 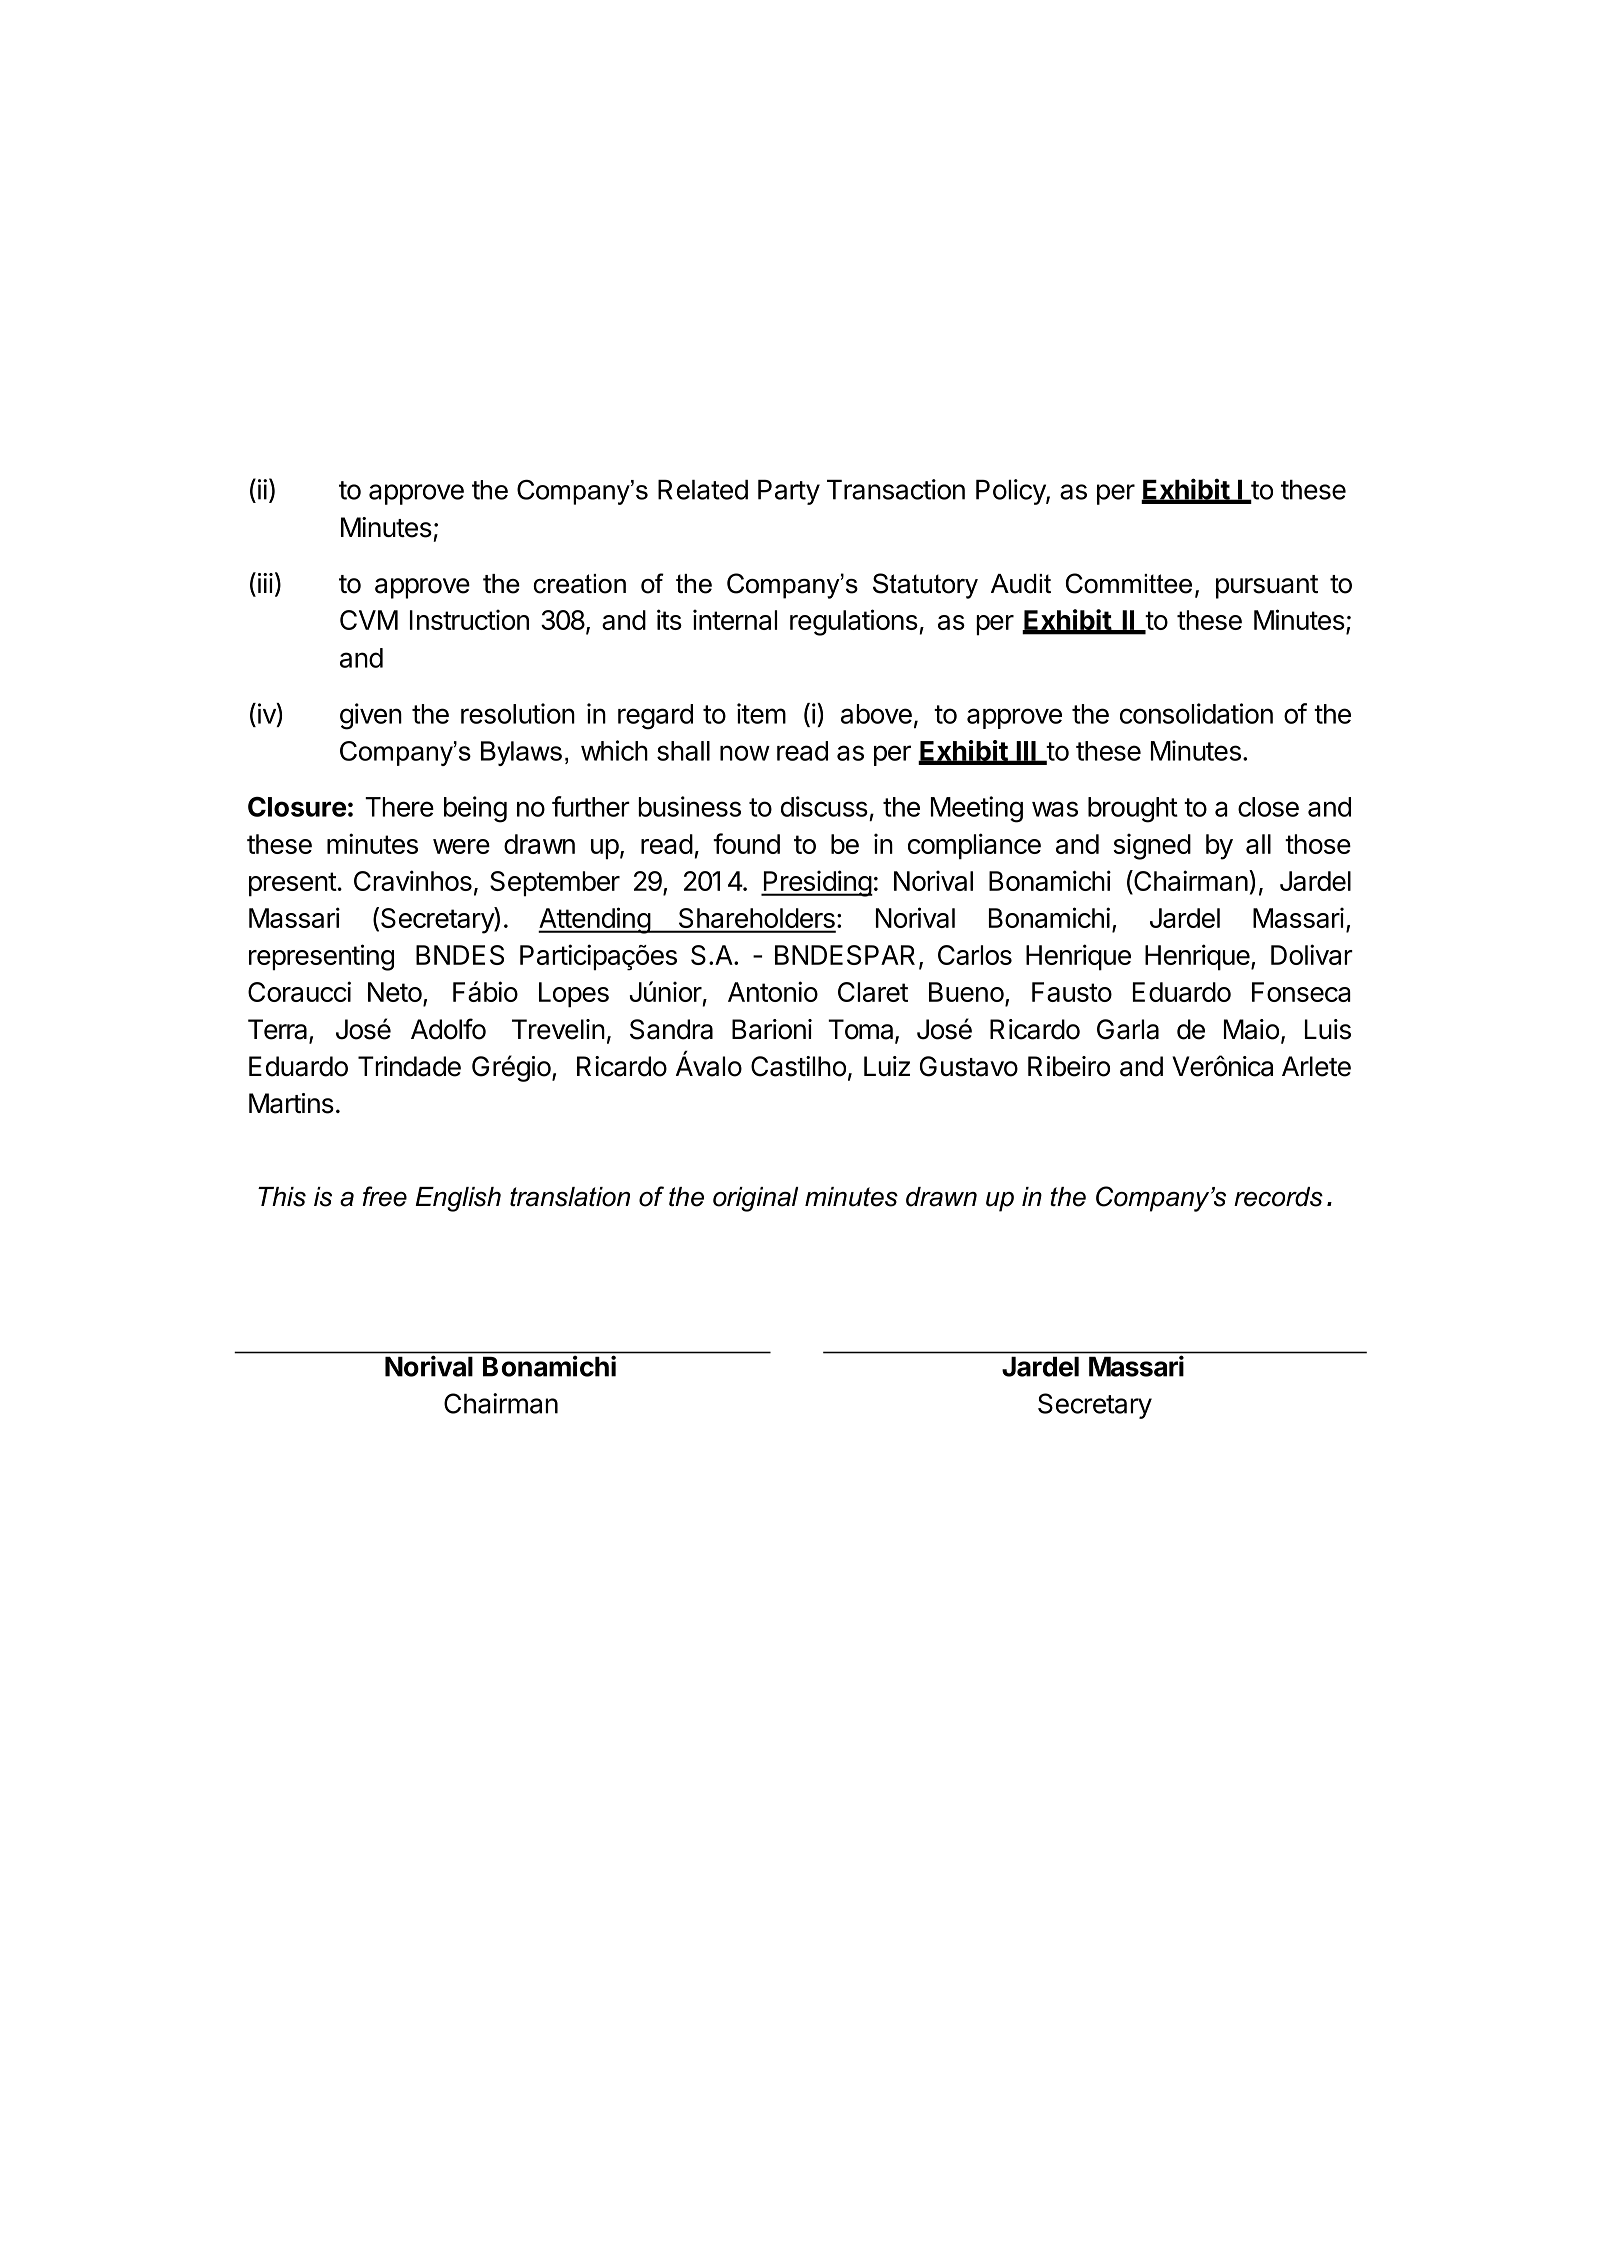 What do you see at coordinates (789, 492) in the page?
I see `Party` at bounding box center [789, 492].
